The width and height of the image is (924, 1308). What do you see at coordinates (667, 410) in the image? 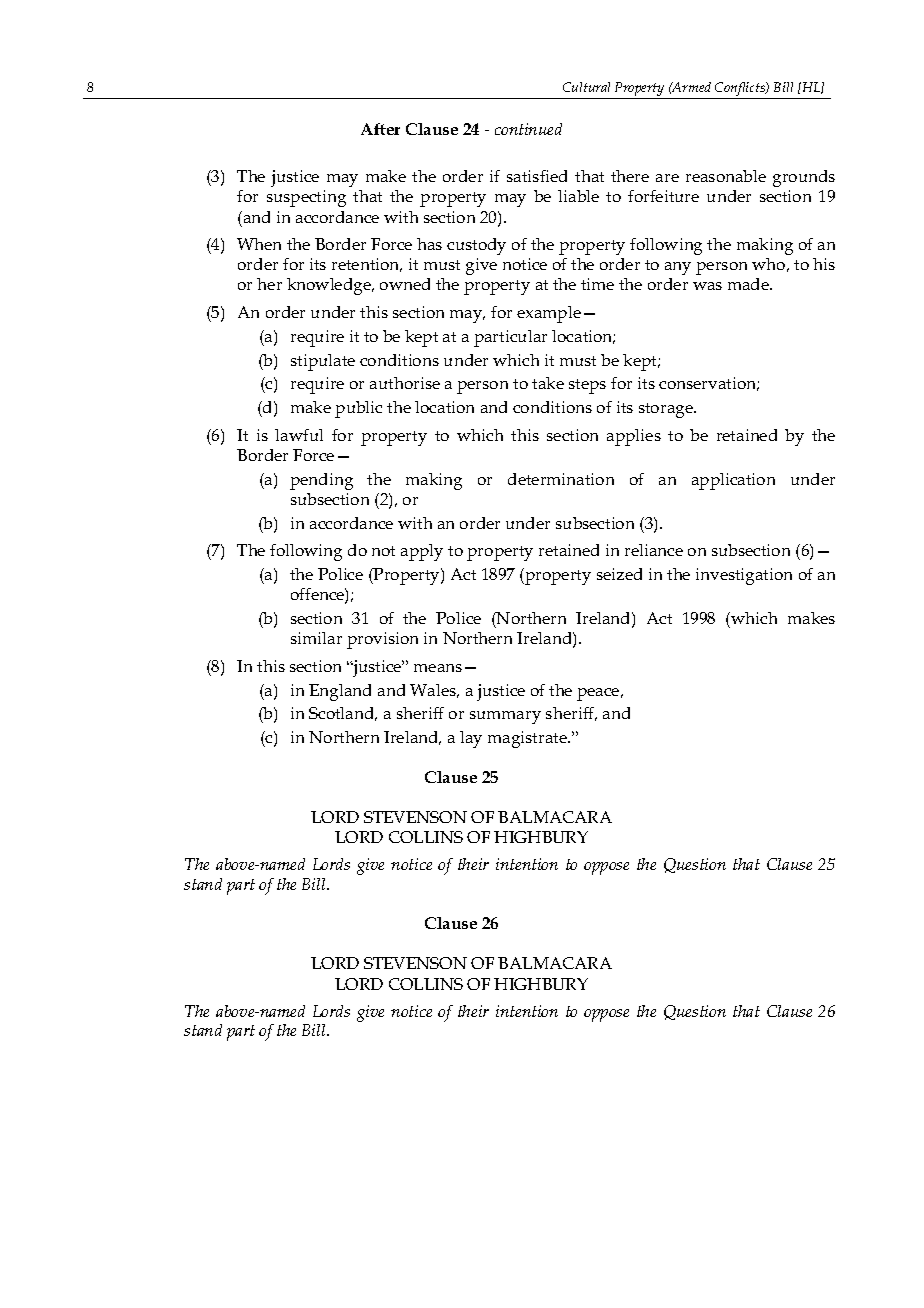
I see `storage` at bounding box center [667, 410].
